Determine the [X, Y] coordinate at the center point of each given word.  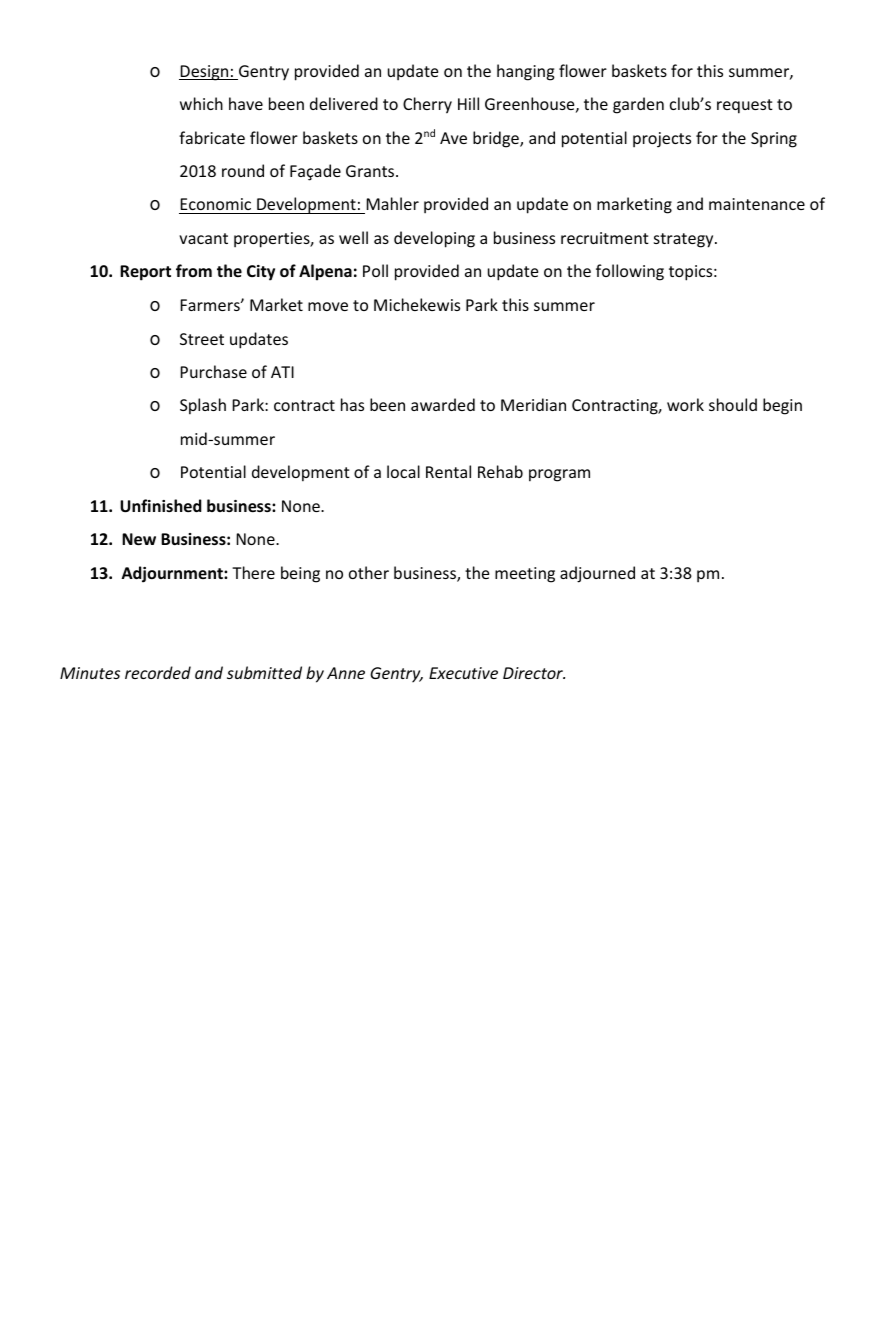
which [201, 103]
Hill [468, 103]
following [630, 272]
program [559, 475]
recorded [158, 672]
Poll [375, 270]
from [194, 270]
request [745, 106]
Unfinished [161, 505]
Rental [448, 471]
